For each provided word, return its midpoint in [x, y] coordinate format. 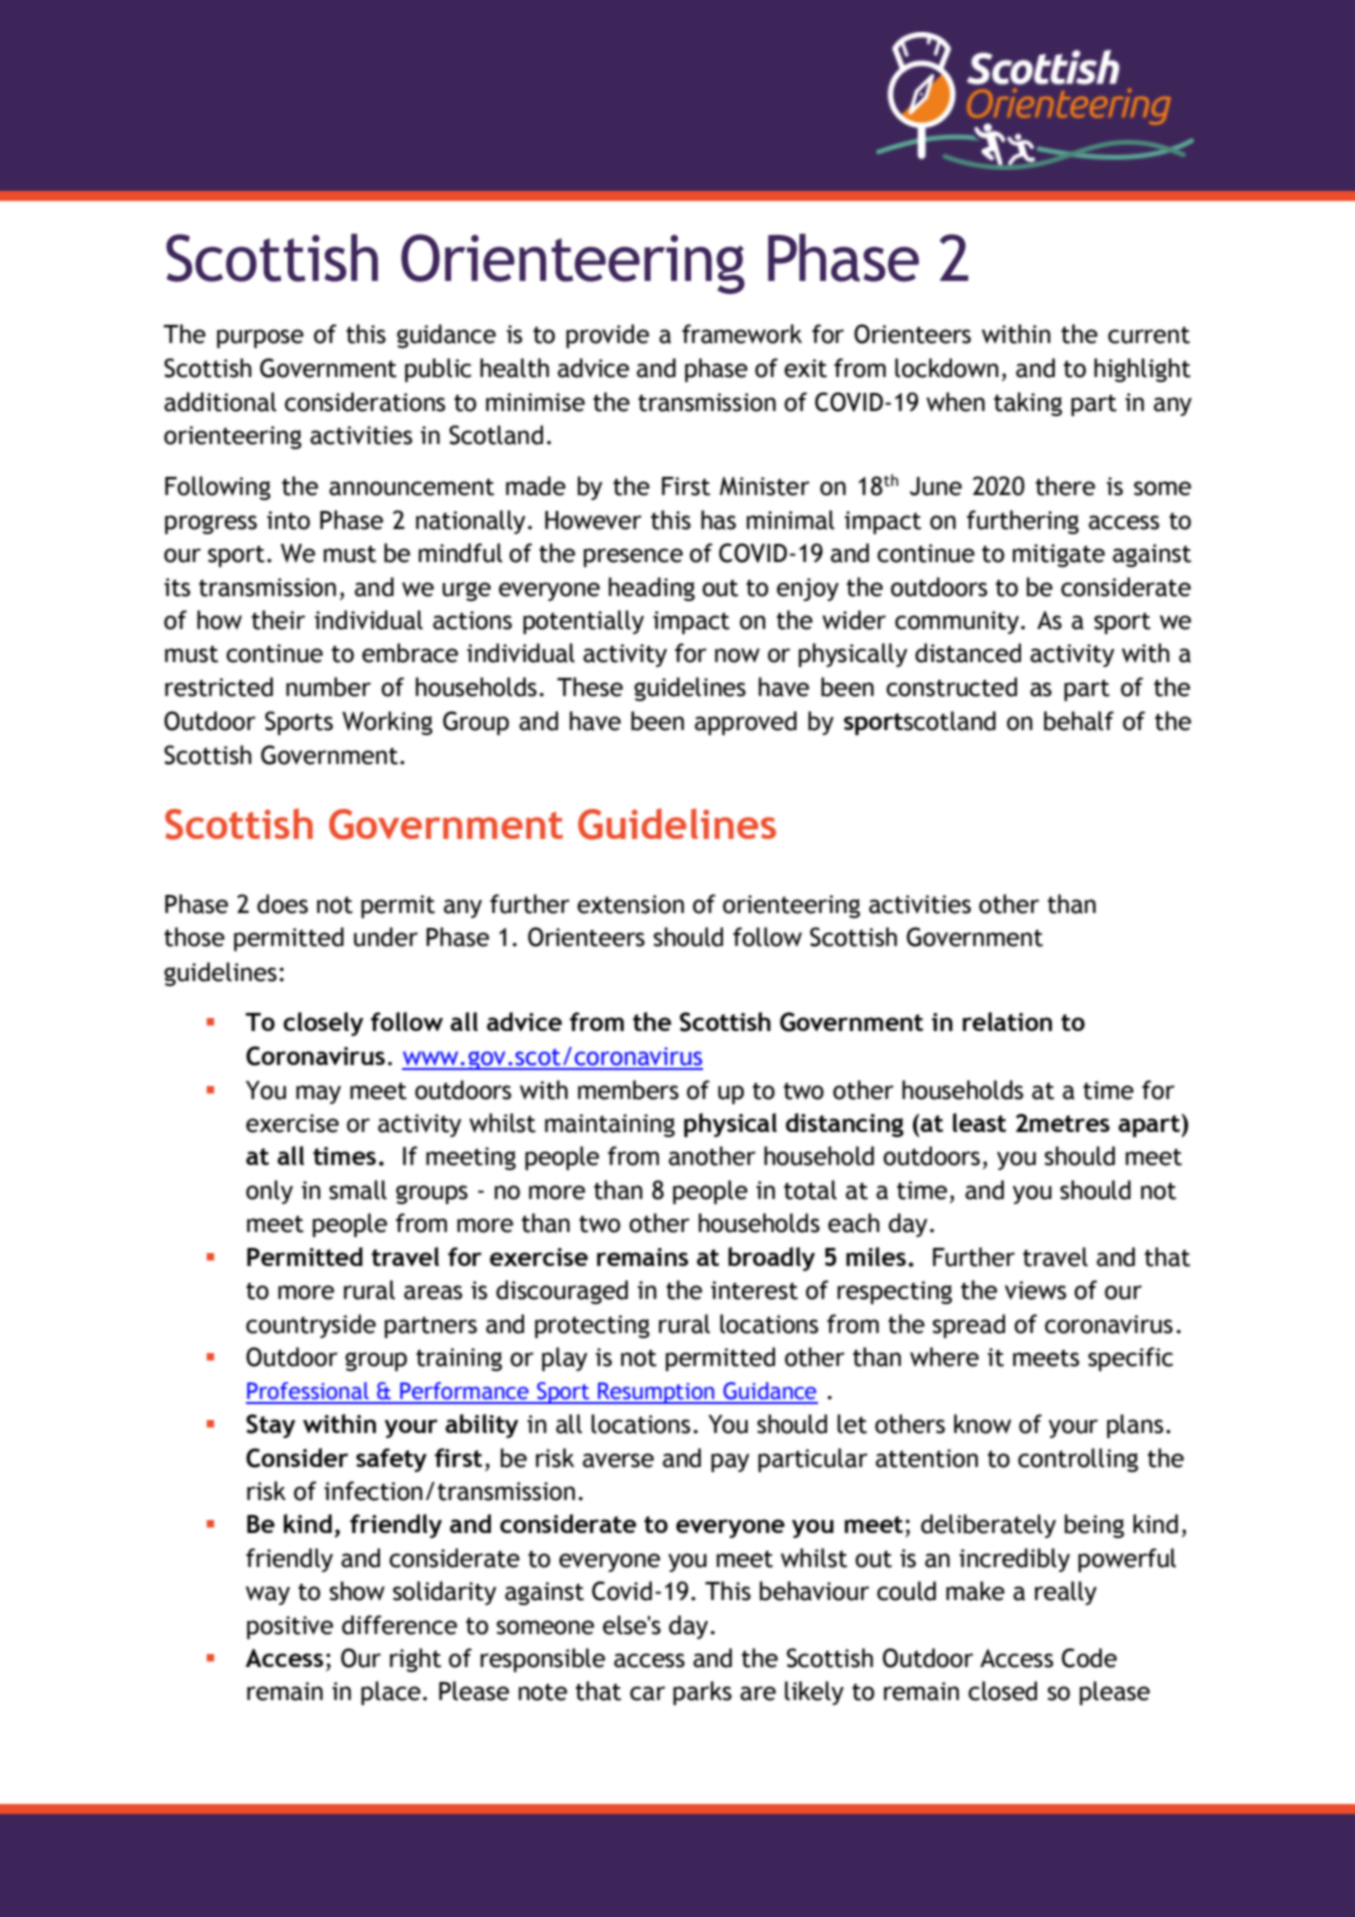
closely [323, 1024]
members [628, 1090]
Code [1089, 1658]
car [647, 1693]
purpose [260, 338]
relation [1007, 1021]
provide [607, 336]
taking [1028, 404]
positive [290, 1627]
